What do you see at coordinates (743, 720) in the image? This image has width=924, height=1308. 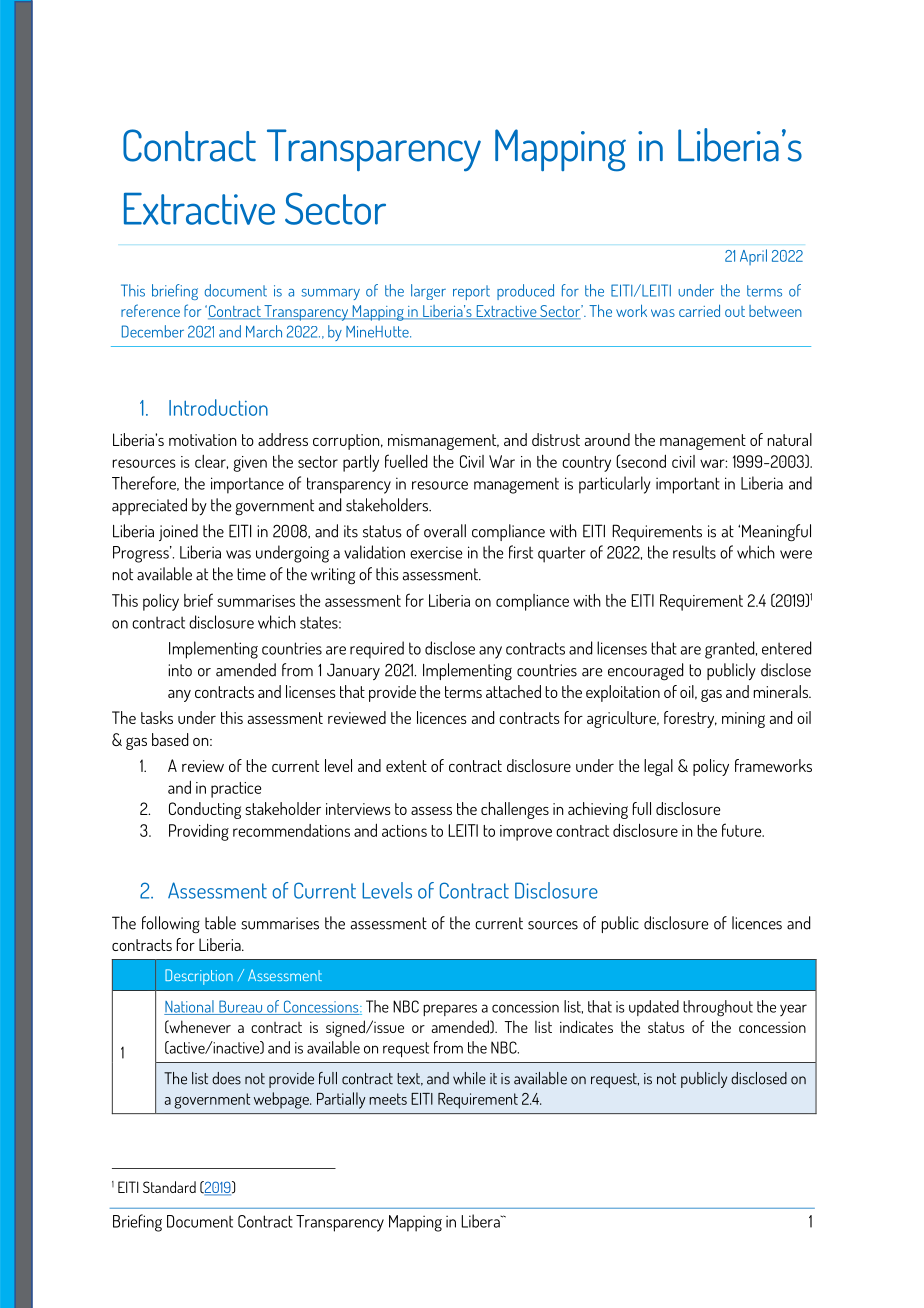 I see `mining` at bounding box center [743, 720].
